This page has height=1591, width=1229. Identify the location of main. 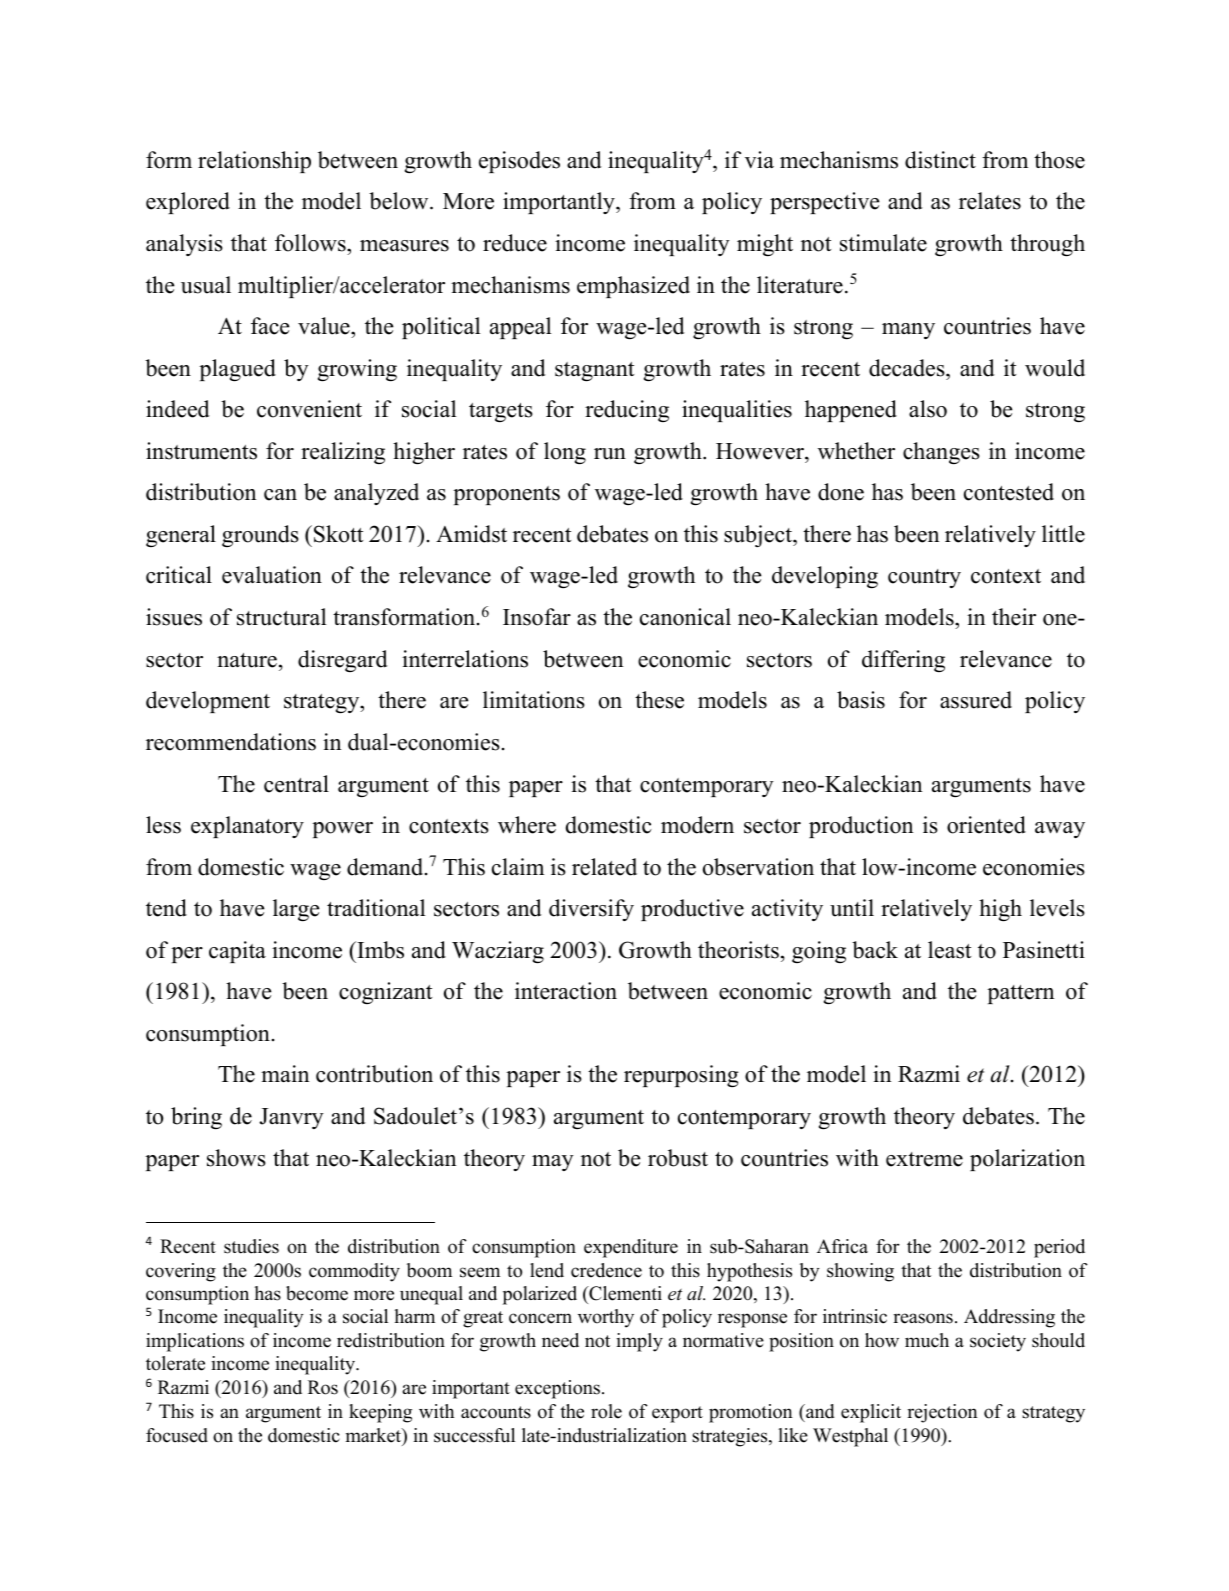
(285, 1073).
